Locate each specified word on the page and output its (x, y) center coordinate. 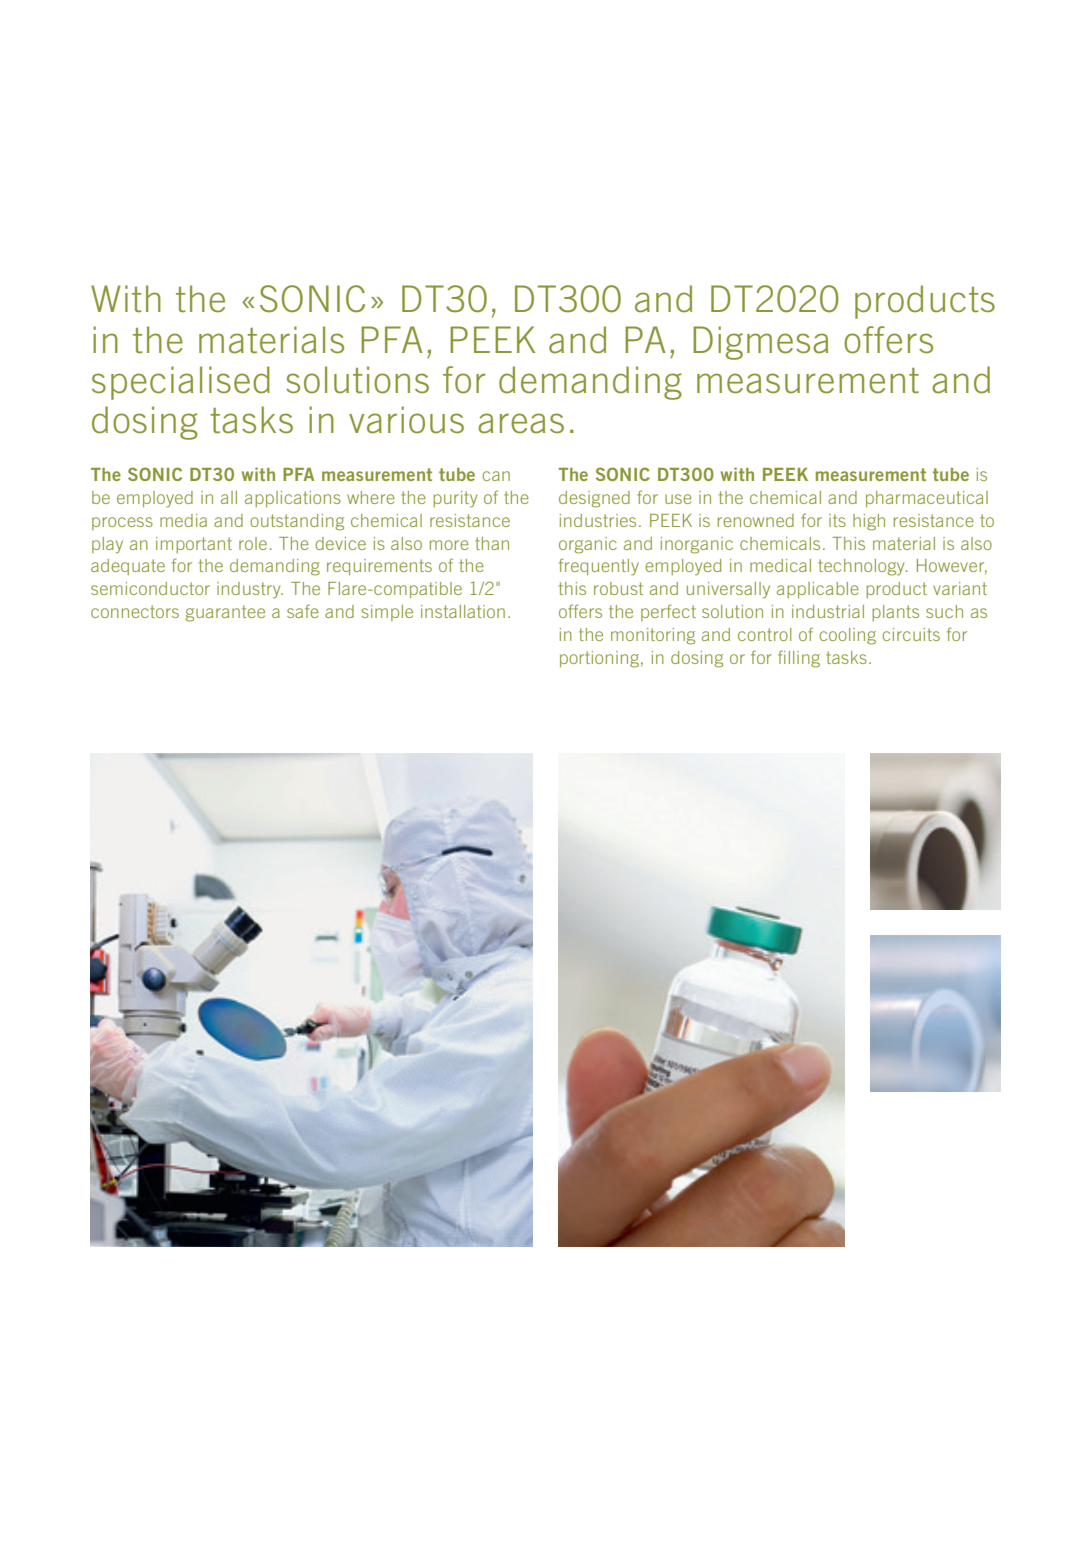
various (406, 420)
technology (862, 567)
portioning (599, 659)
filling (799, 659)
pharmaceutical (927, 499)
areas (521, 423)
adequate (128, 567)
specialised (181, 383)
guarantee (225, 613)
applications (293, 499)
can (496, 476)
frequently (599, 567)
